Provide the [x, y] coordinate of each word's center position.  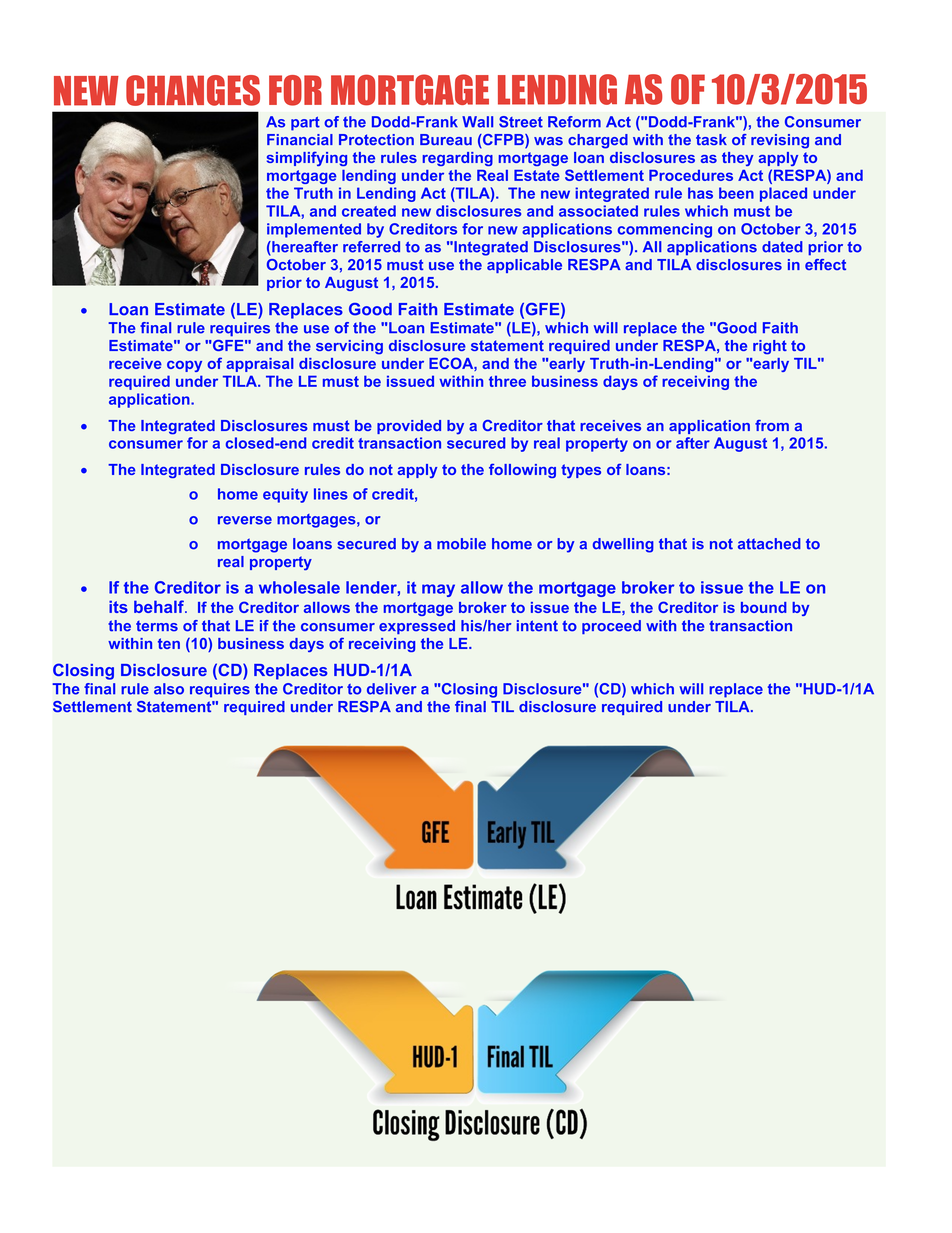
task [711, 139]
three [507, 381]
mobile [461, 544]
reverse [245, 520]
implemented [314, 230]
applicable [524, 266]
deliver [392, 689]
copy [184, 366]
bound [764, 607]
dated [782, 247]
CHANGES [193, 90]
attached [769, 544]
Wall [477, 122]
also [169, 689]
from [772, 425]
